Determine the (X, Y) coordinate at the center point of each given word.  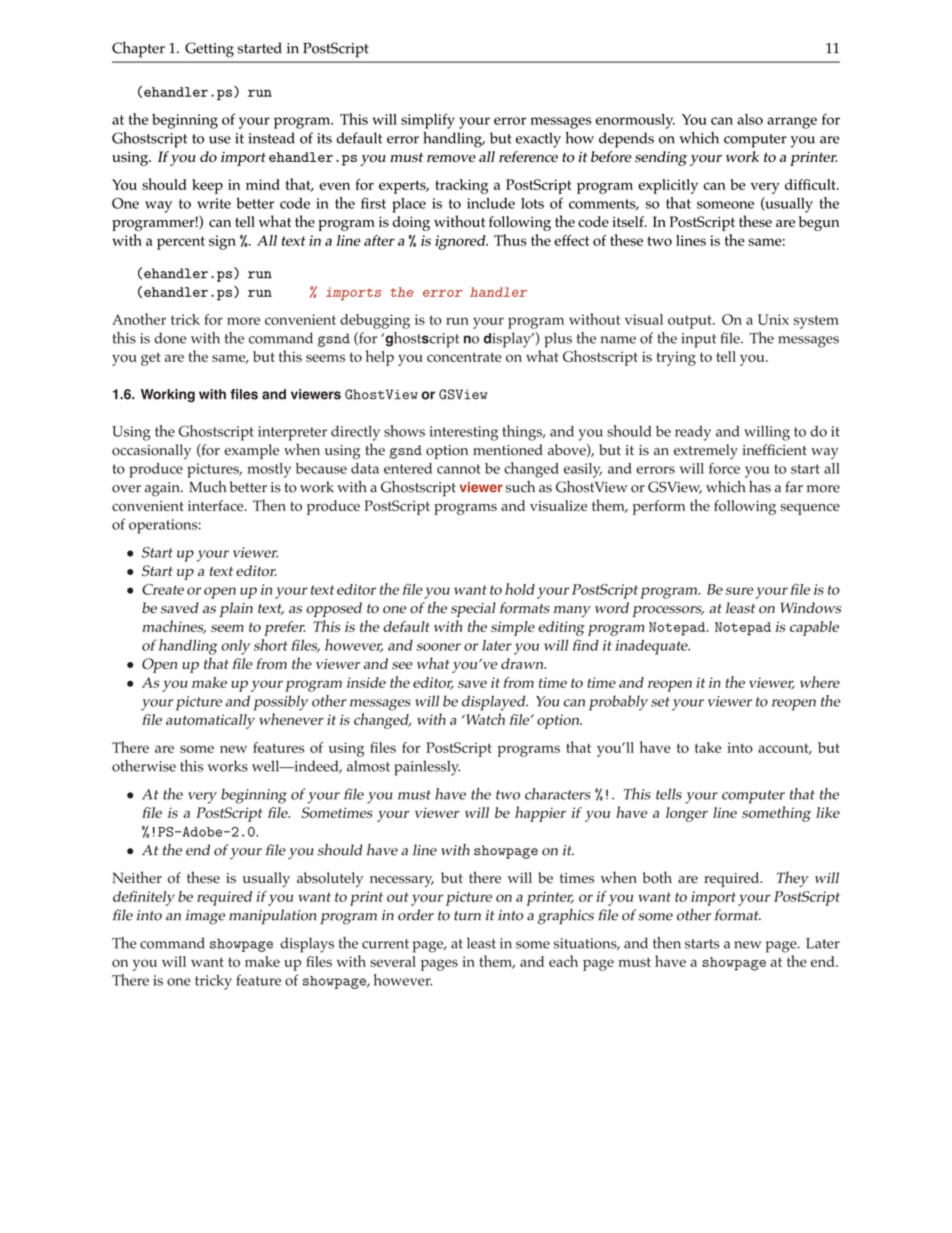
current (385, 944)
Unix (773, 319)
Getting (209, 50)
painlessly (427, 768)
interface (217, 505)
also (750, 119)
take (708, 747)
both (657, 877)
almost (368, 766)
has (760, 487)
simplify (428, 121)
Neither (137, 877)
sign (222, 242)
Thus (510, 240)
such (520, 487)
